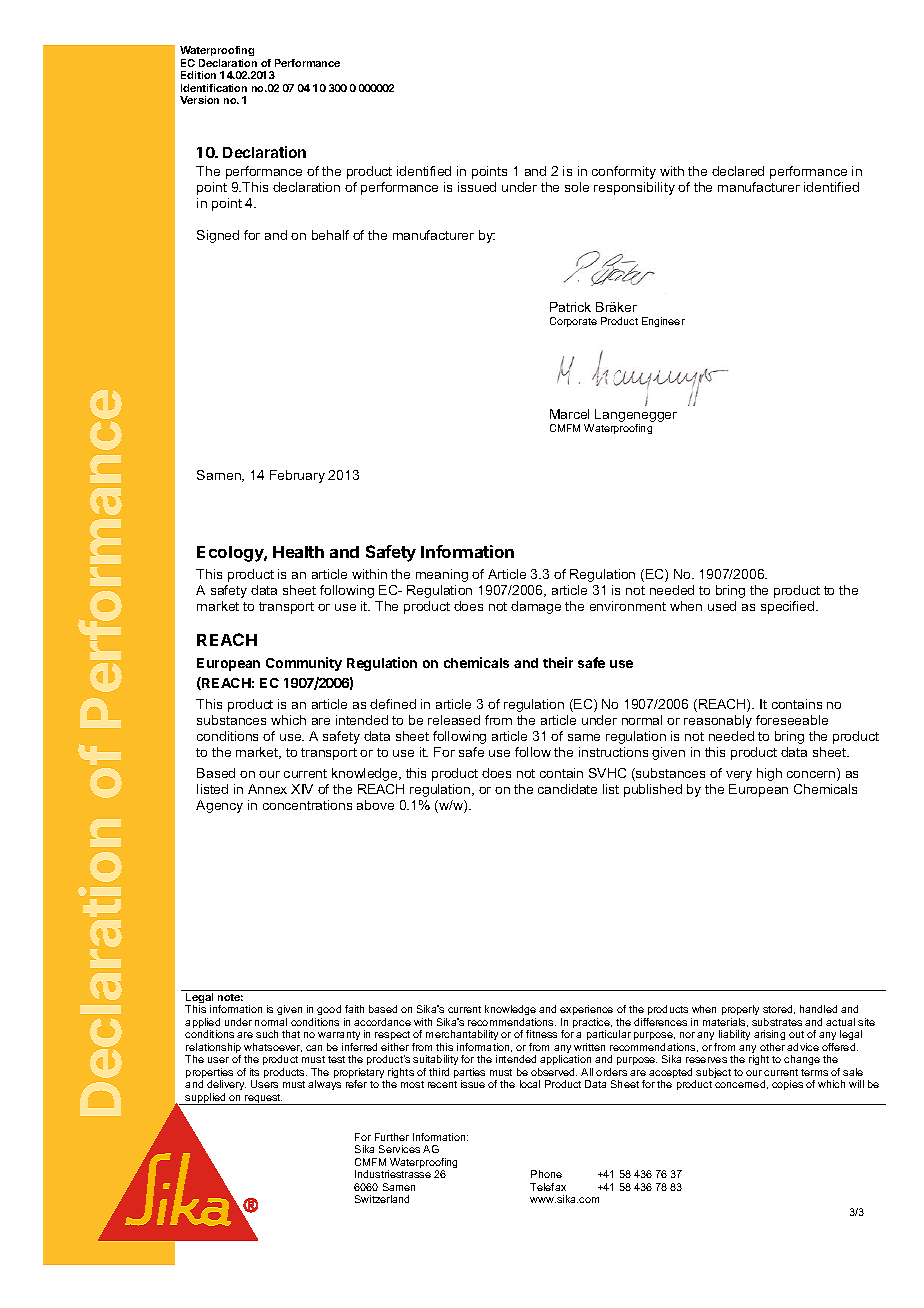  Describe the element at coordinates (267, 789) in the screenshot. I see `Annex` at that location.
